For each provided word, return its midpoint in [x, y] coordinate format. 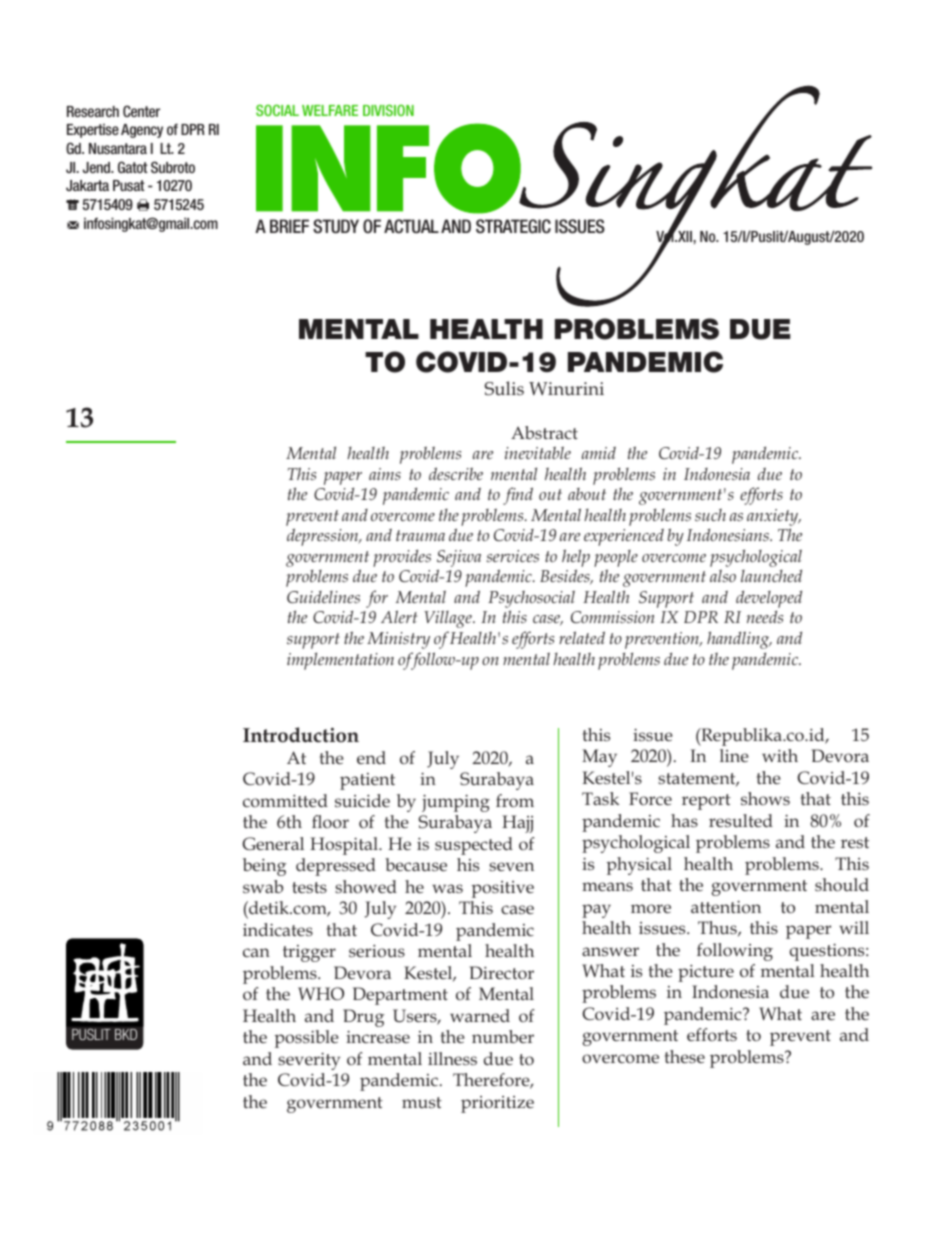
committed [285, 800]
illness [452, 1058]
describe [456, 473]
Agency [142, 131]
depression [324, 537]
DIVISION [388, 110]
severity [309, 1061]
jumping [456, 803]
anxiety [774, 517]
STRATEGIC [513, 226]
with [780, 755]
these [685, 1056]
